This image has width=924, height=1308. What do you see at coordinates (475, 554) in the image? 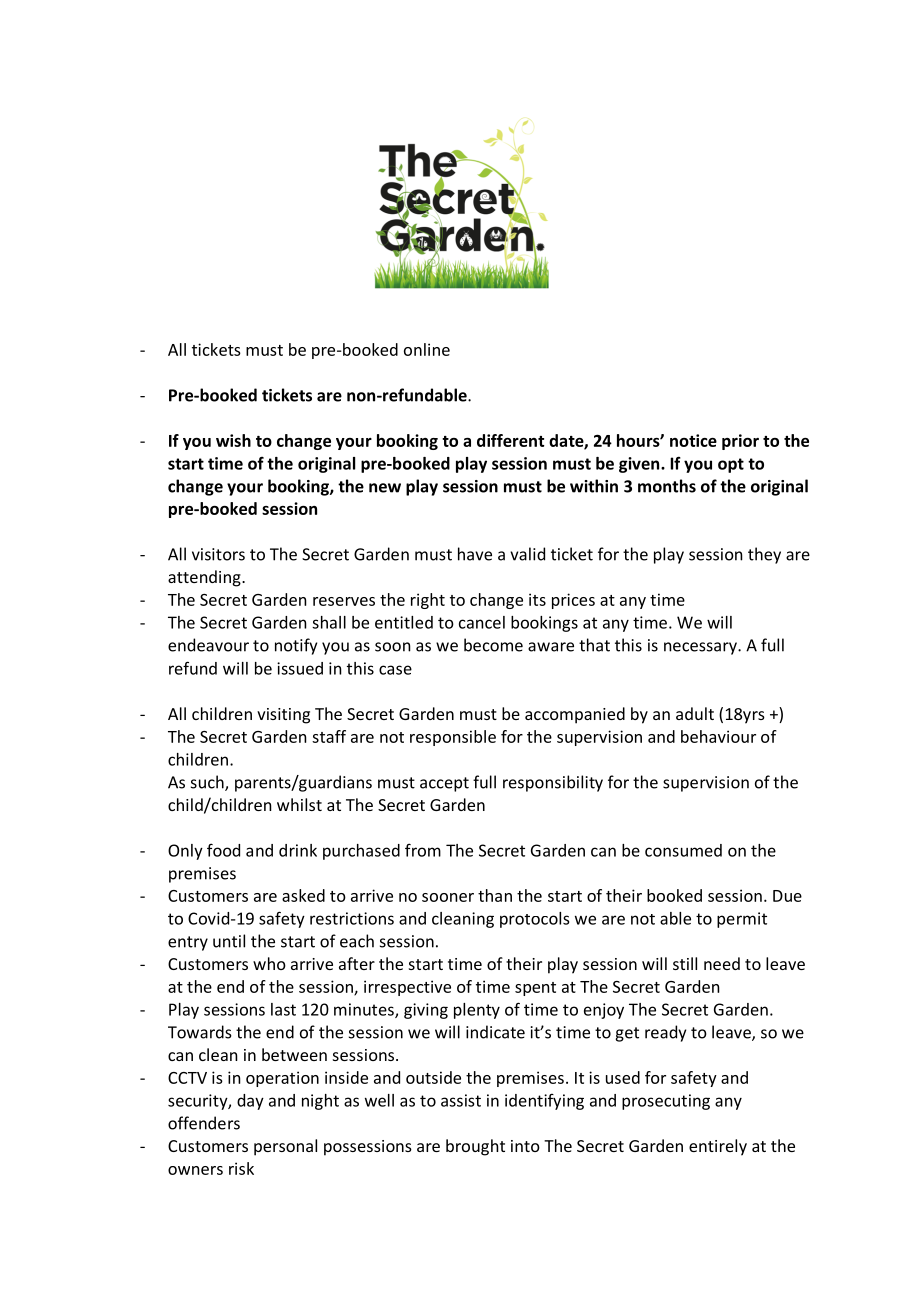
I see `have` at bounding box center [475, 554].
